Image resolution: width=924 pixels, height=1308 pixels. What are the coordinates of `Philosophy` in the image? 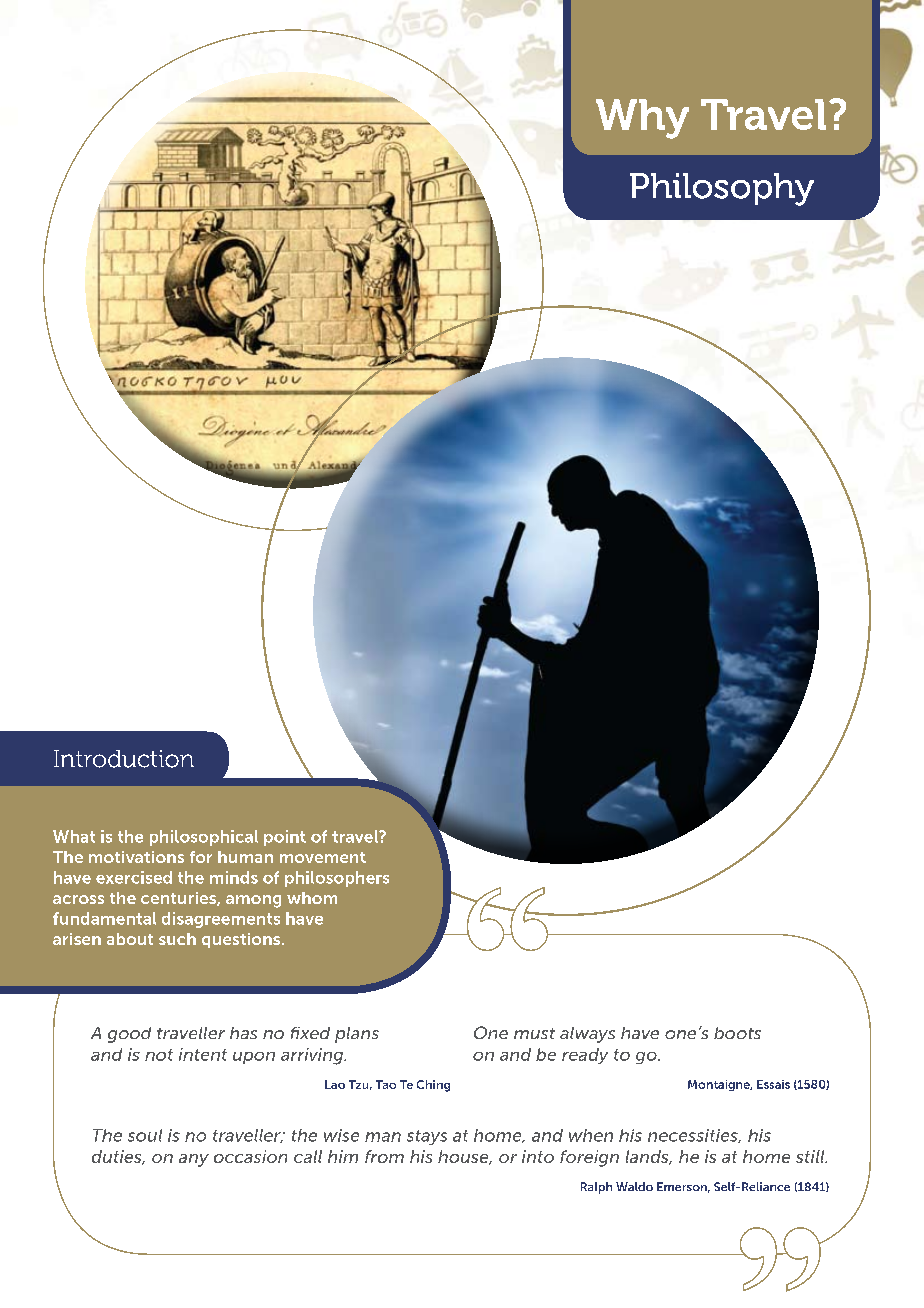 It's located at (722, 189).
